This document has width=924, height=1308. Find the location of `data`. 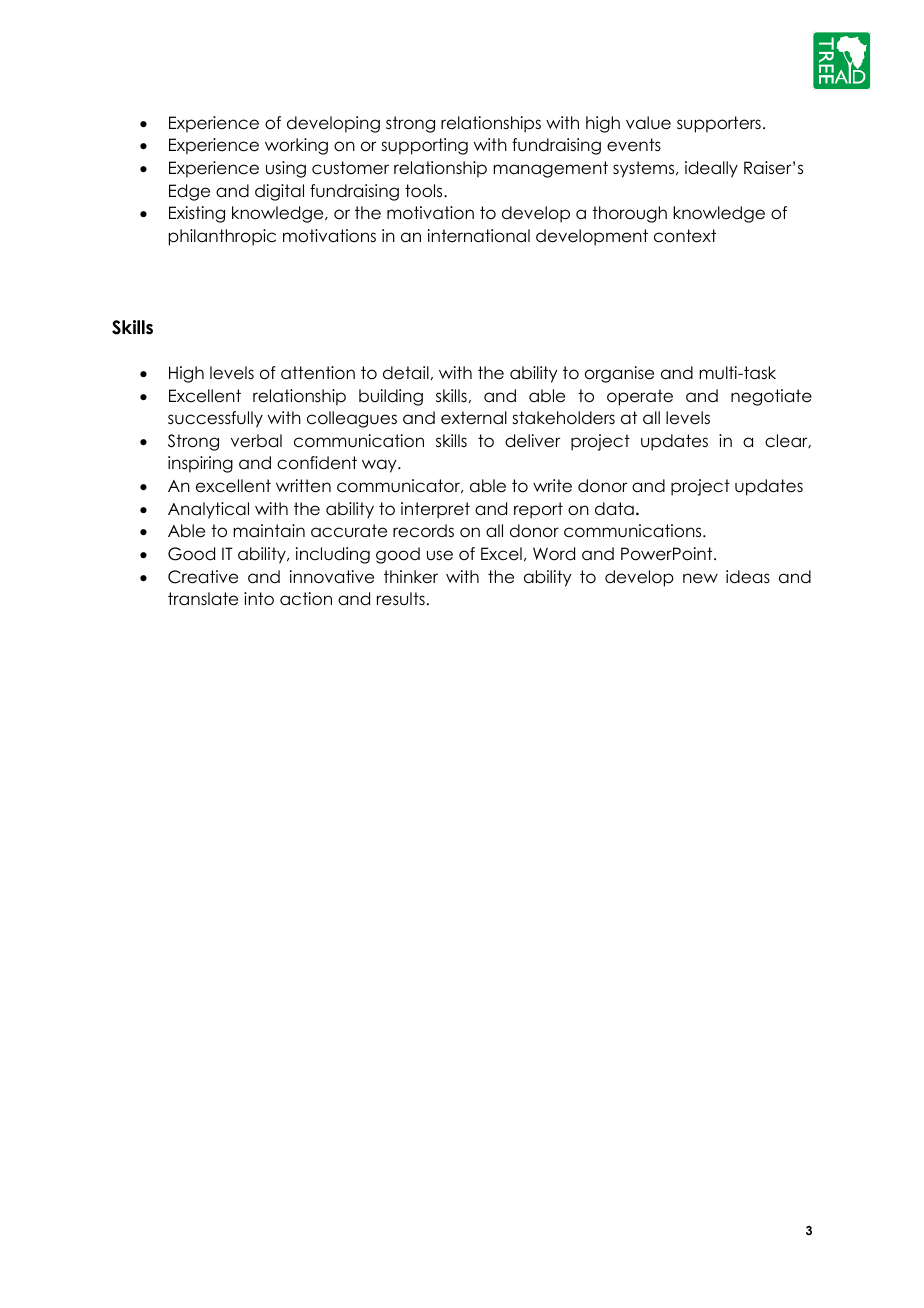

data is located at coordinates (614, 509).
